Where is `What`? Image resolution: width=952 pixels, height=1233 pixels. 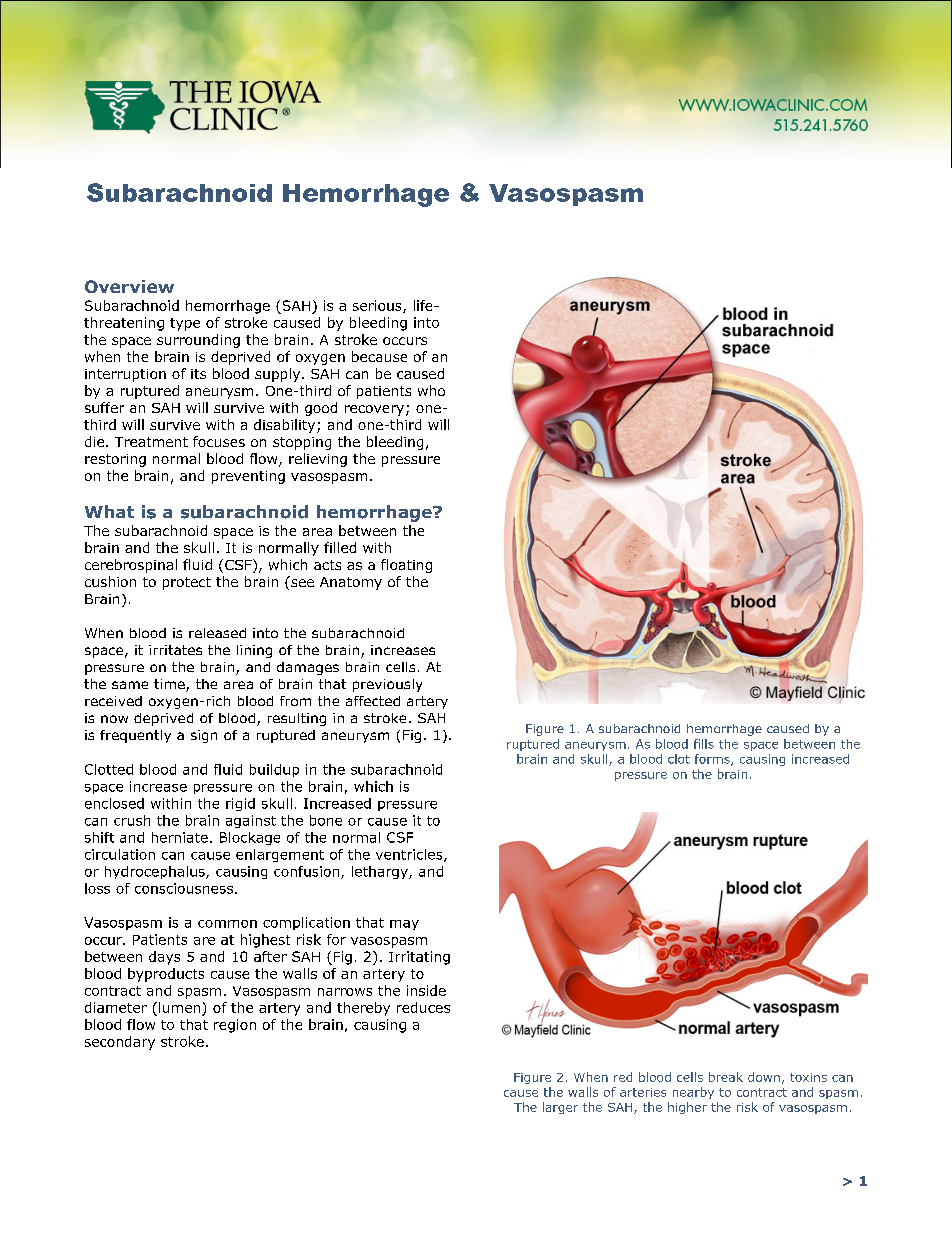 What is located at coordinates (109, 511).
